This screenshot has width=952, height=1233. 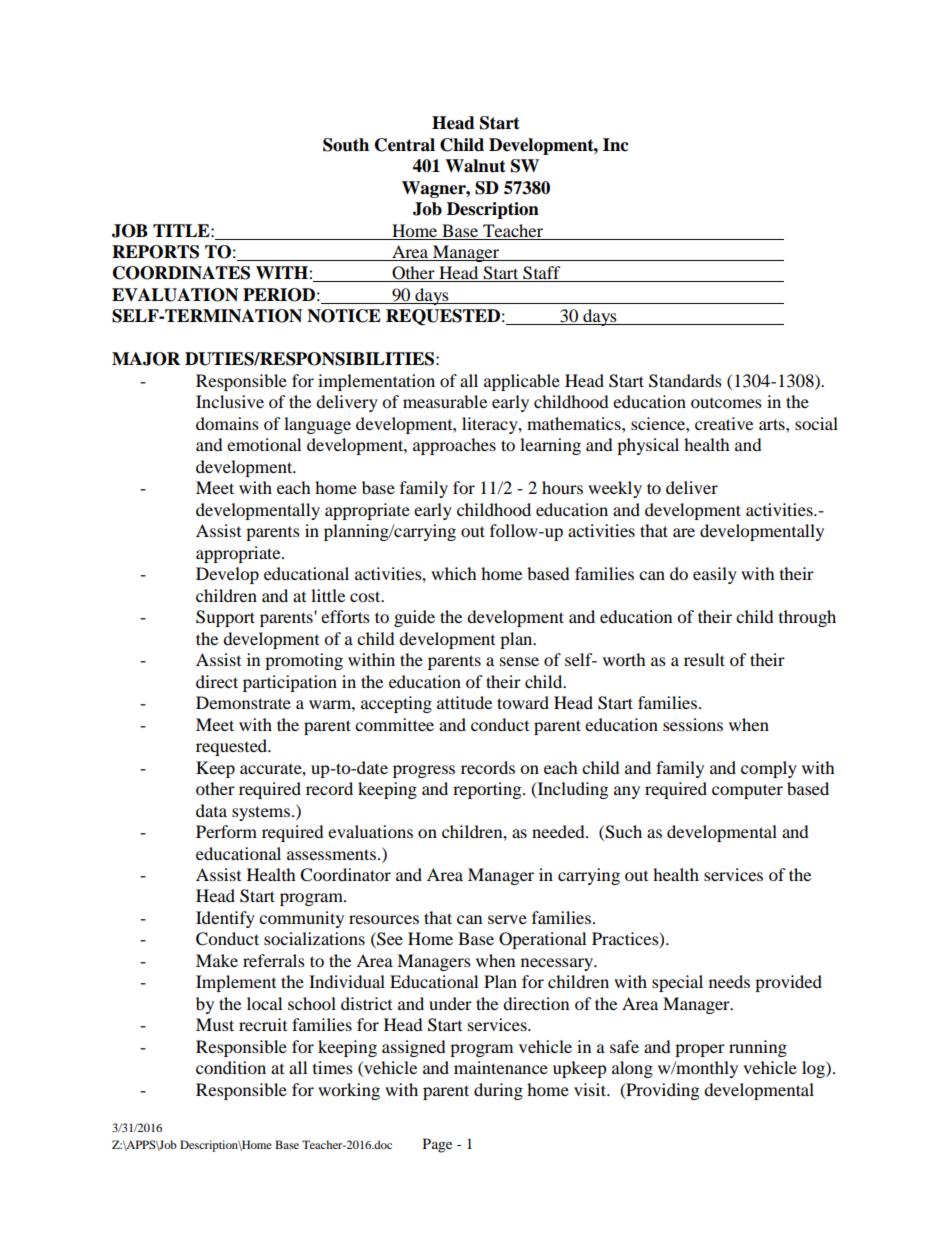 I want to click on Staff, so click(x=542, y=274).
